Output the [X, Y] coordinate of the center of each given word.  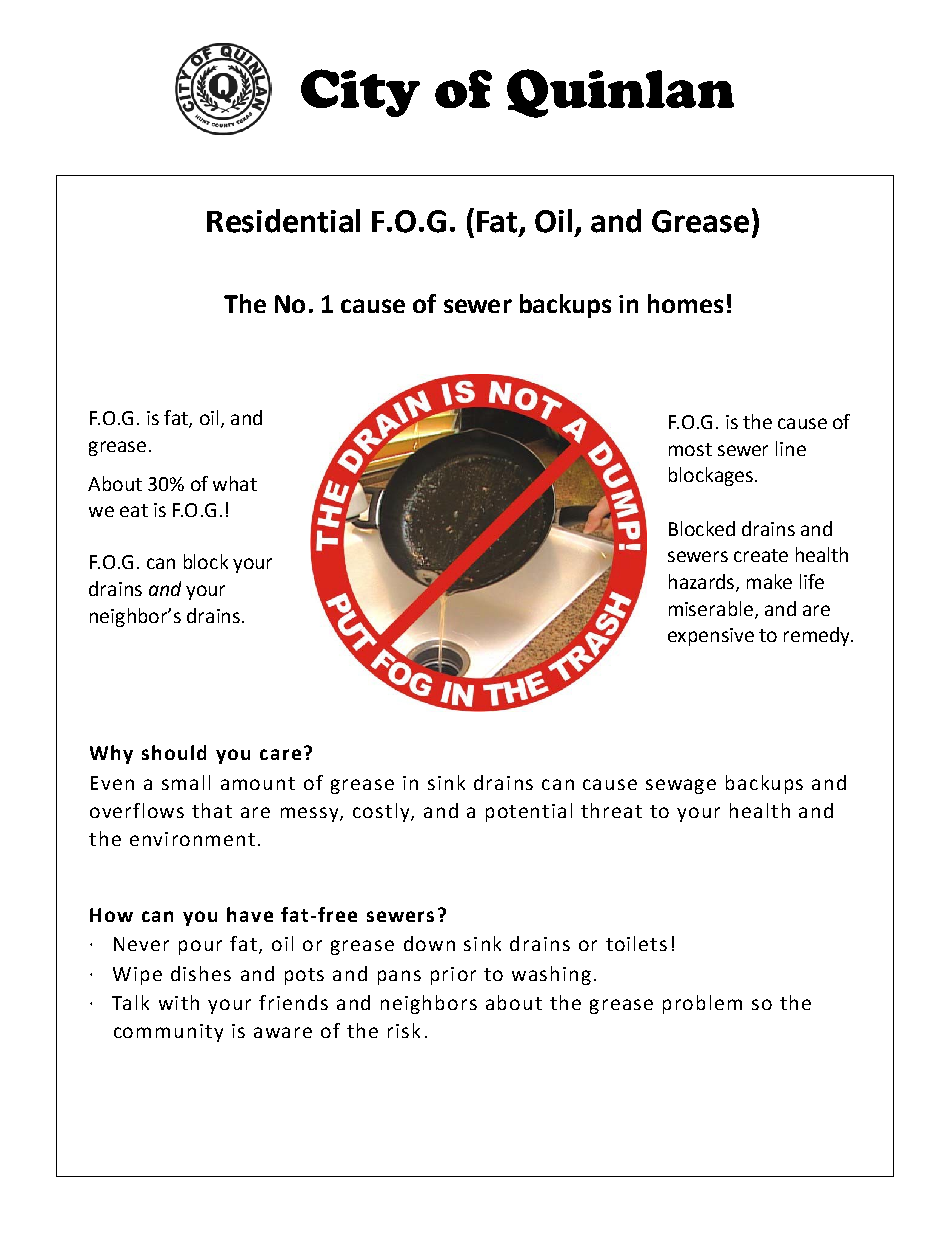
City [360, 93]
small [186, 782]
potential [529, 812]
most [690, 449]
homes [685, 303]
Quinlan [620, 93]
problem [702, 1004]
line [791, 448]
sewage [681, 786]
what [235, 483]
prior [453, 976]
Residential [283, 221]
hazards [703, 582]
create [761, 555]
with [179, 1002]
